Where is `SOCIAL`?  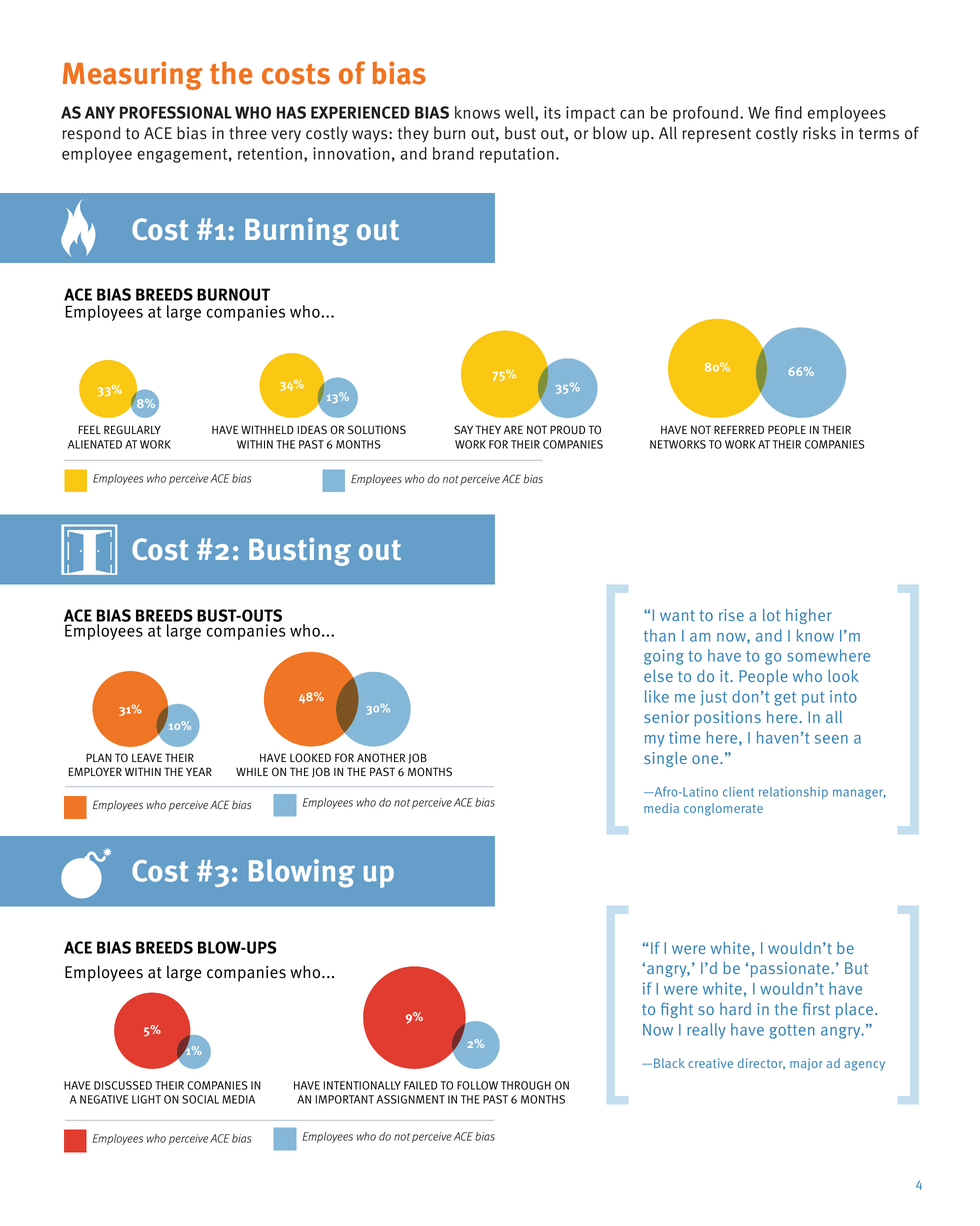 SOCIAL is located at coordinates (200, 1099).
